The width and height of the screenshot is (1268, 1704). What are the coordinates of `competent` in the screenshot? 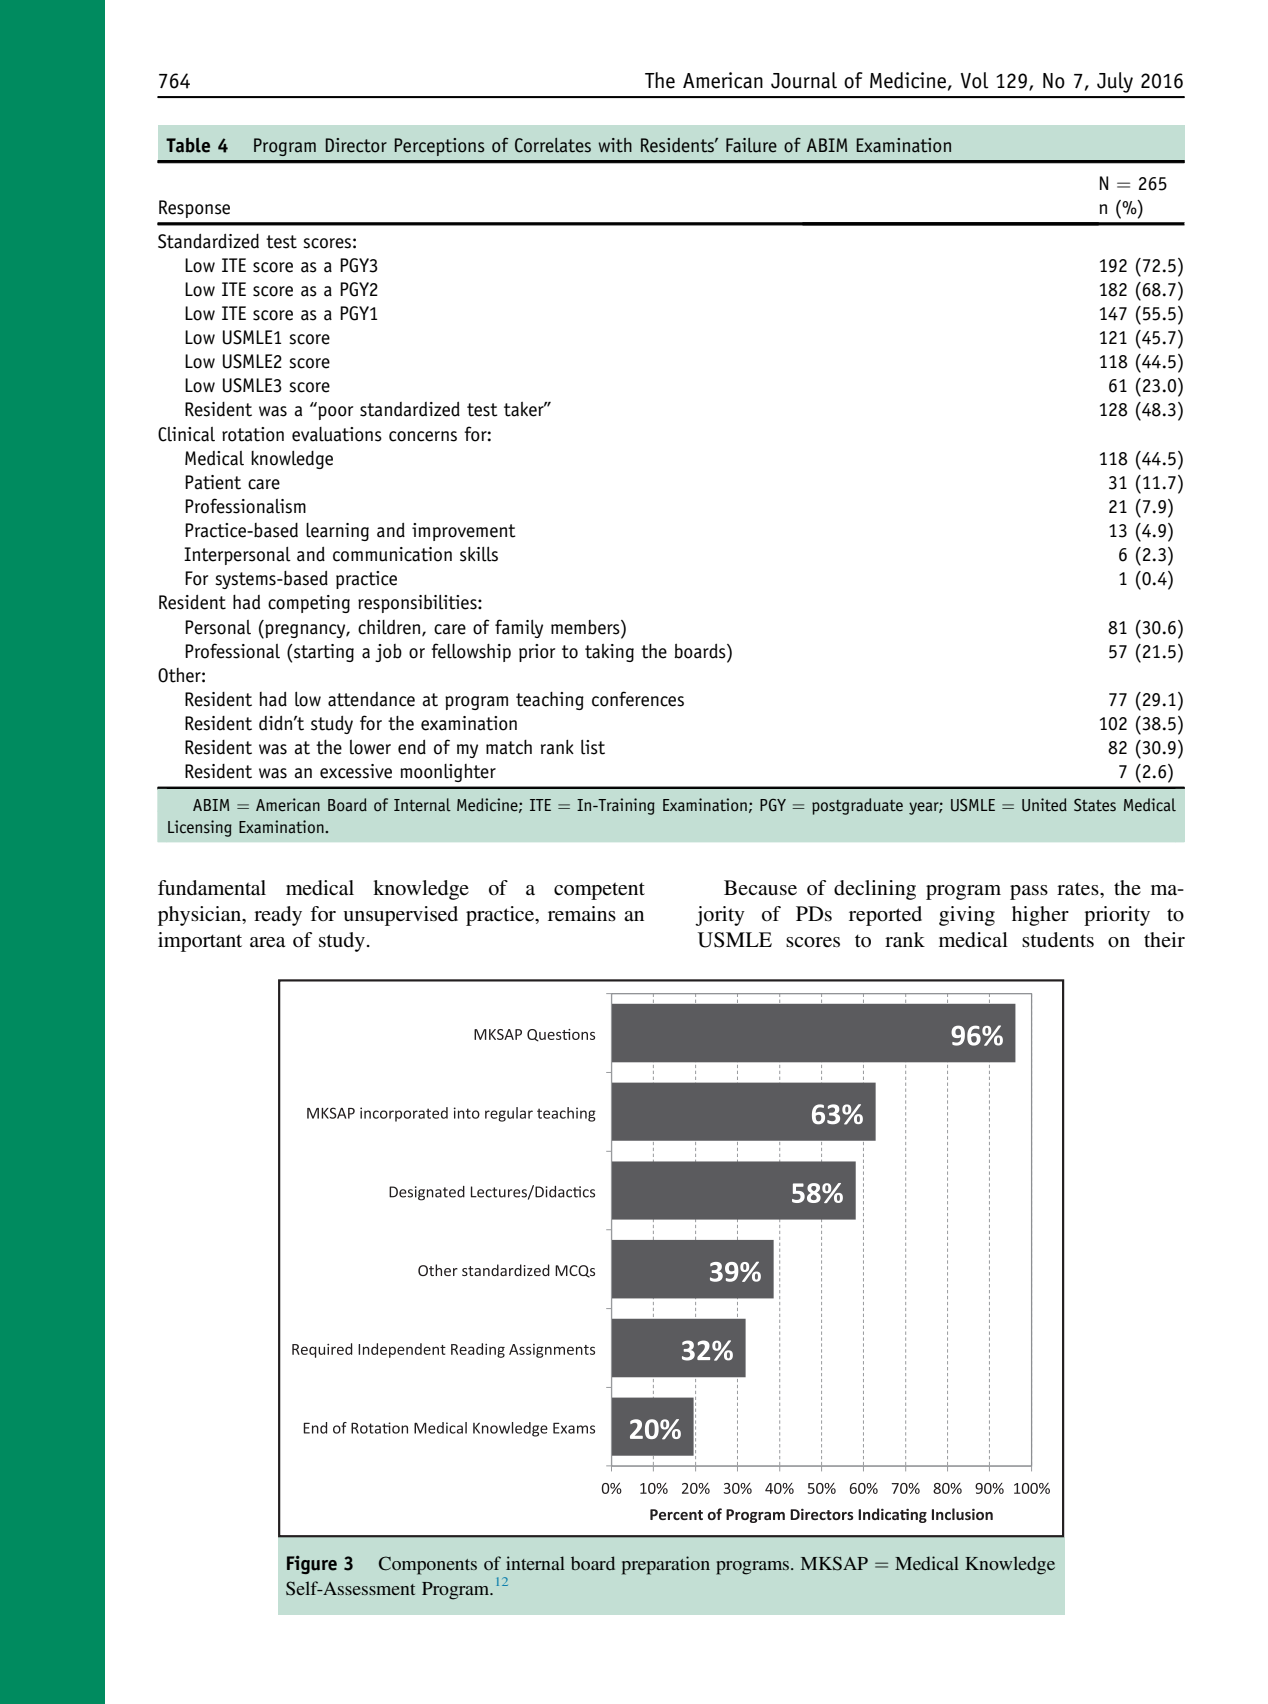 It's located at (599, 891).
